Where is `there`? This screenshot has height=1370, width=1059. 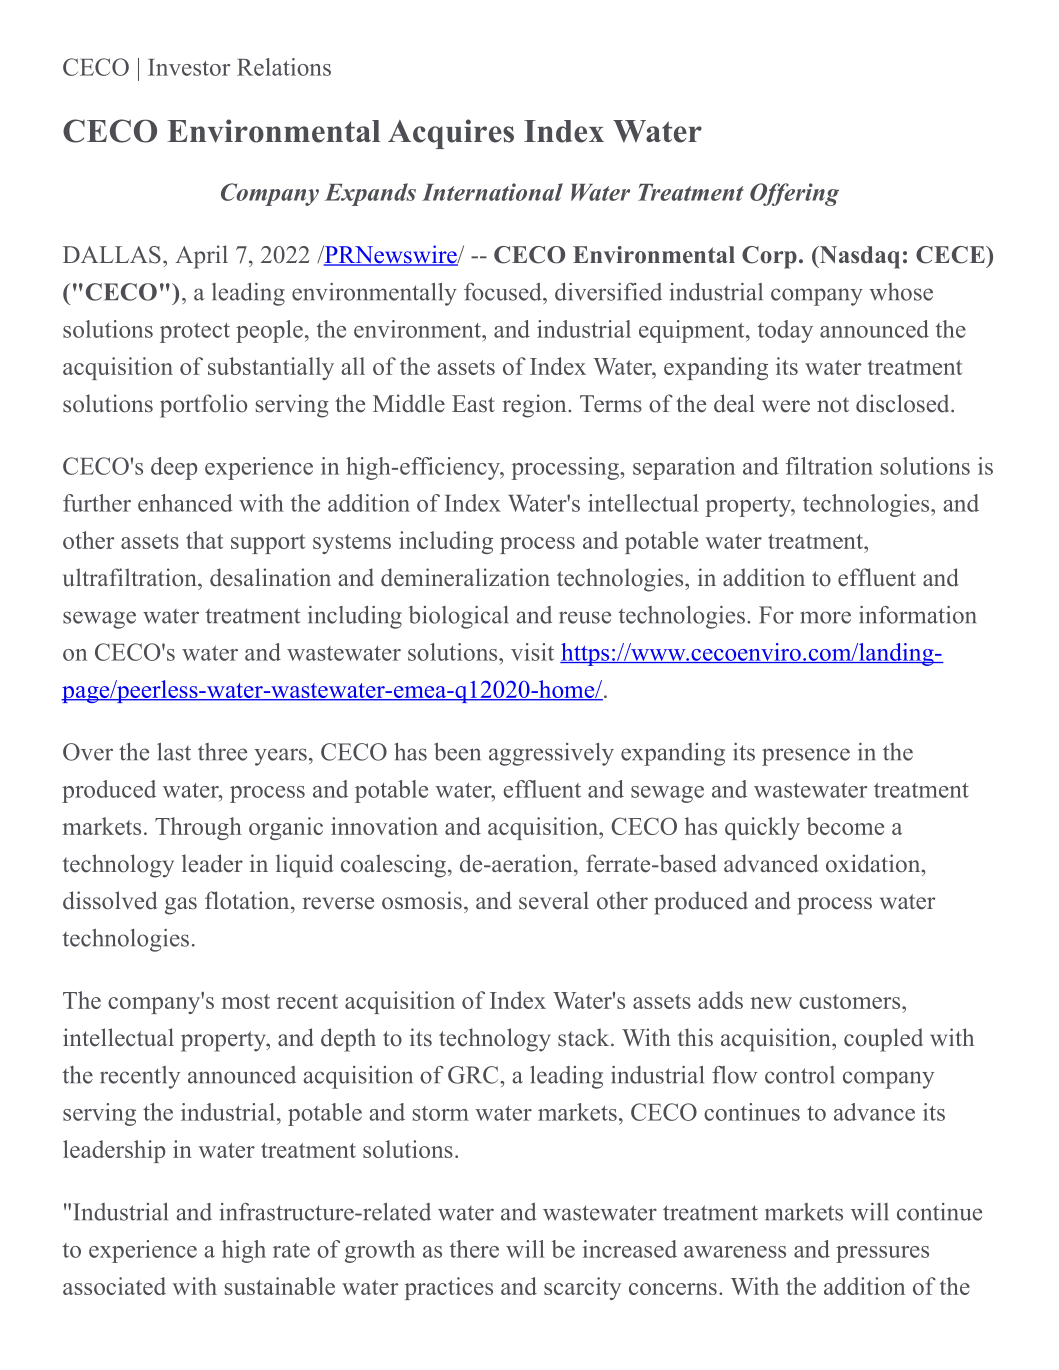 there is located at coordinates (474, 1249).
